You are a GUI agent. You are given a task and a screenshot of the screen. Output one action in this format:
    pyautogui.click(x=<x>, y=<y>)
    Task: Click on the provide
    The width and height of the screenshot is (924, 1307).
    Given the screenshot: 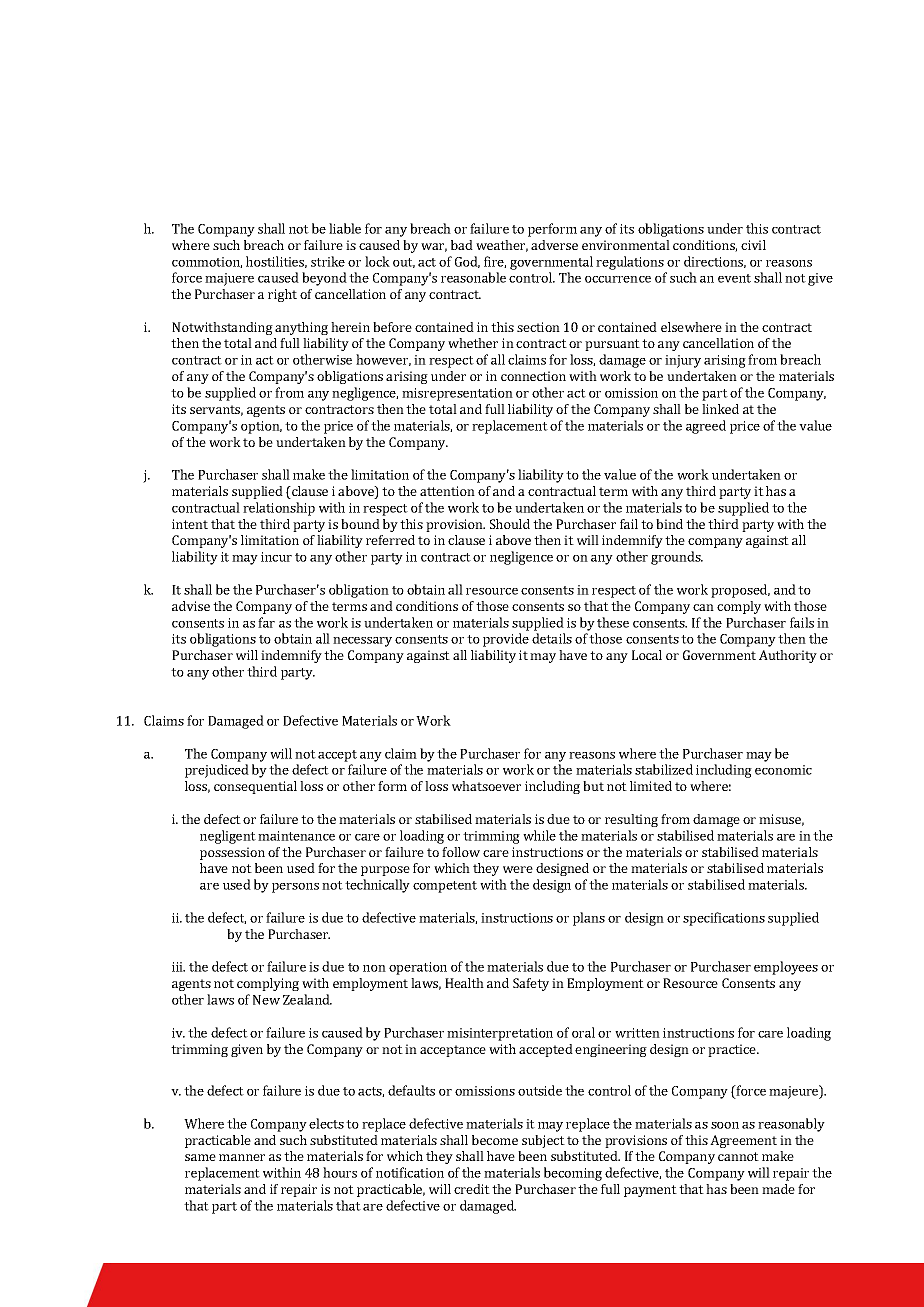 What is the action you would take?
    pyautogui.click(x=506, y=640)
